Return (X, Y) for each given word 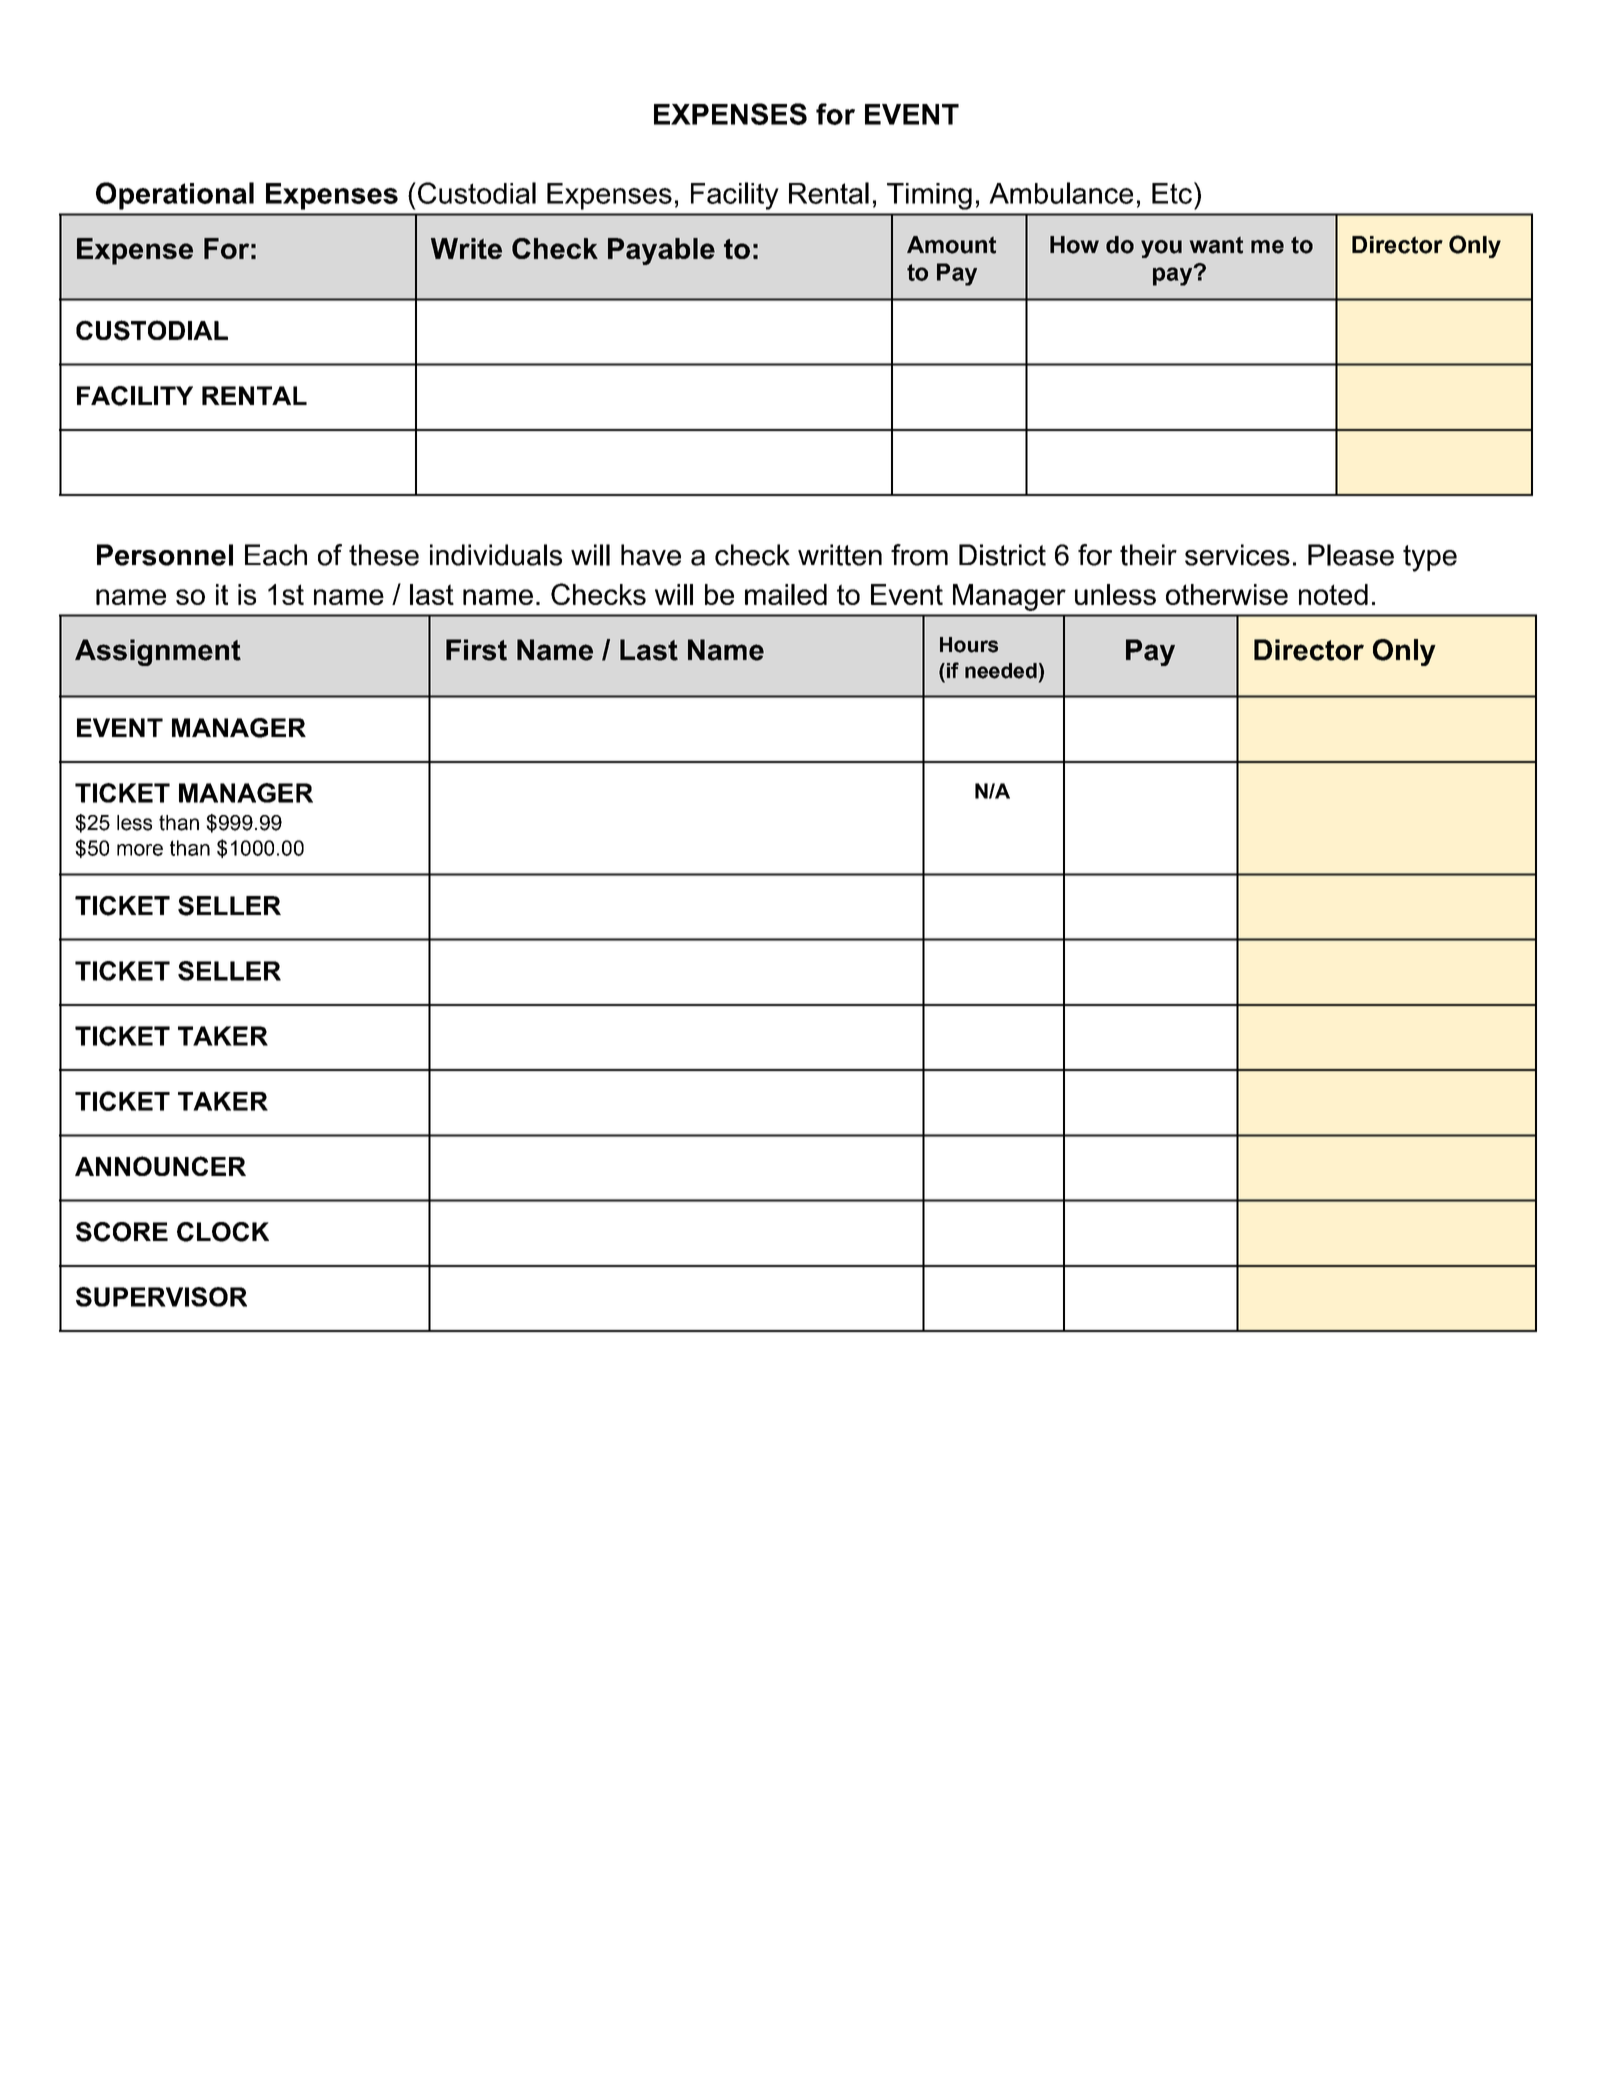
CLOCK (223, 1232)
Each (276, 555)
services (1237, 555)
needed (1001, 671)
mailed (786, 594)
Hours (969, 645)
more (140, 850)
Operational (175, 196)
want (1216, 245)
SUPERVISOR (161, 1297)
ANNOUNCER (160, 1166)
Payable (661, 251)
